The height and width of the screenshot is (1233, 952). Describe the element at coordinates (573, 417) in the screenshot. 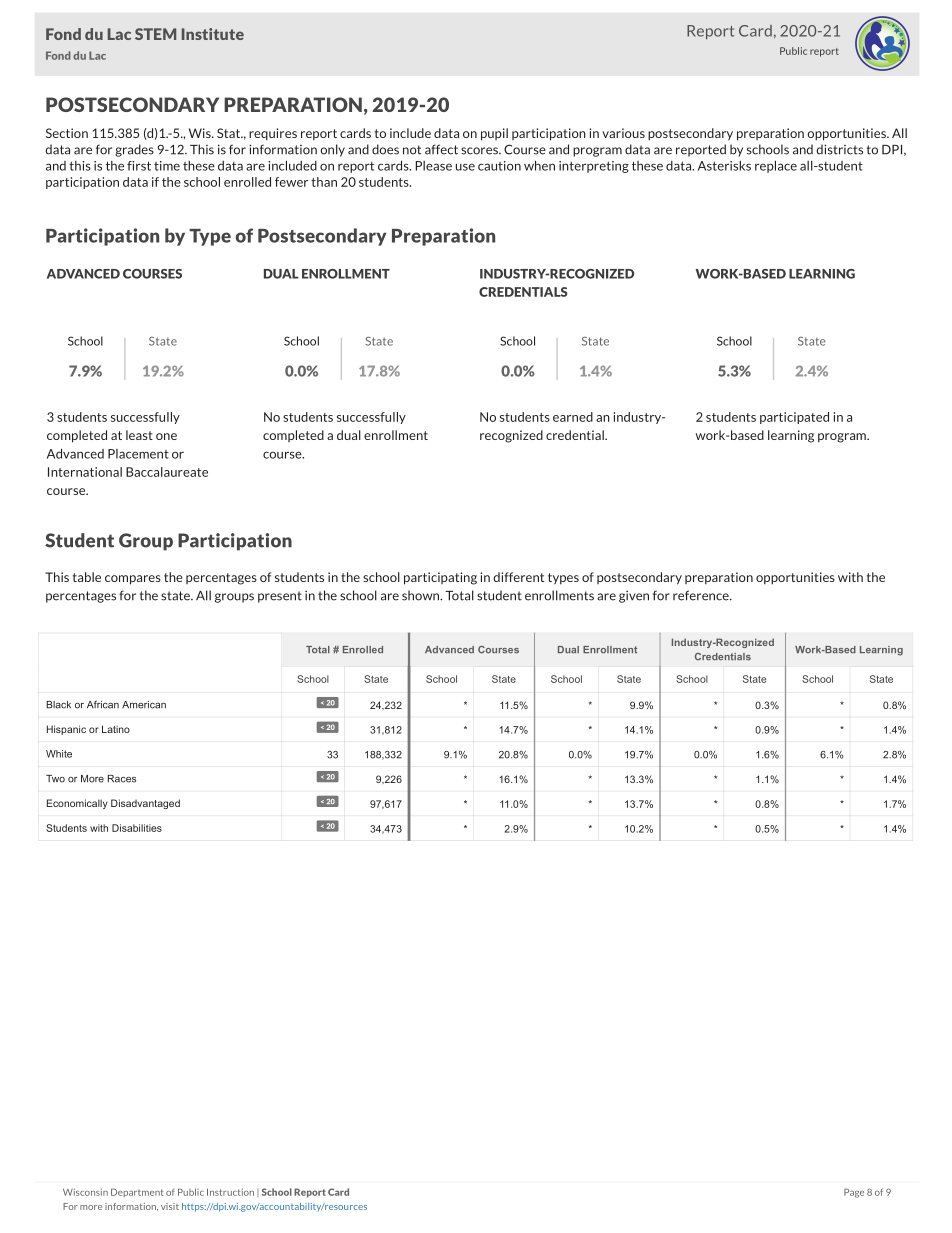

I see `earned` at that location.
